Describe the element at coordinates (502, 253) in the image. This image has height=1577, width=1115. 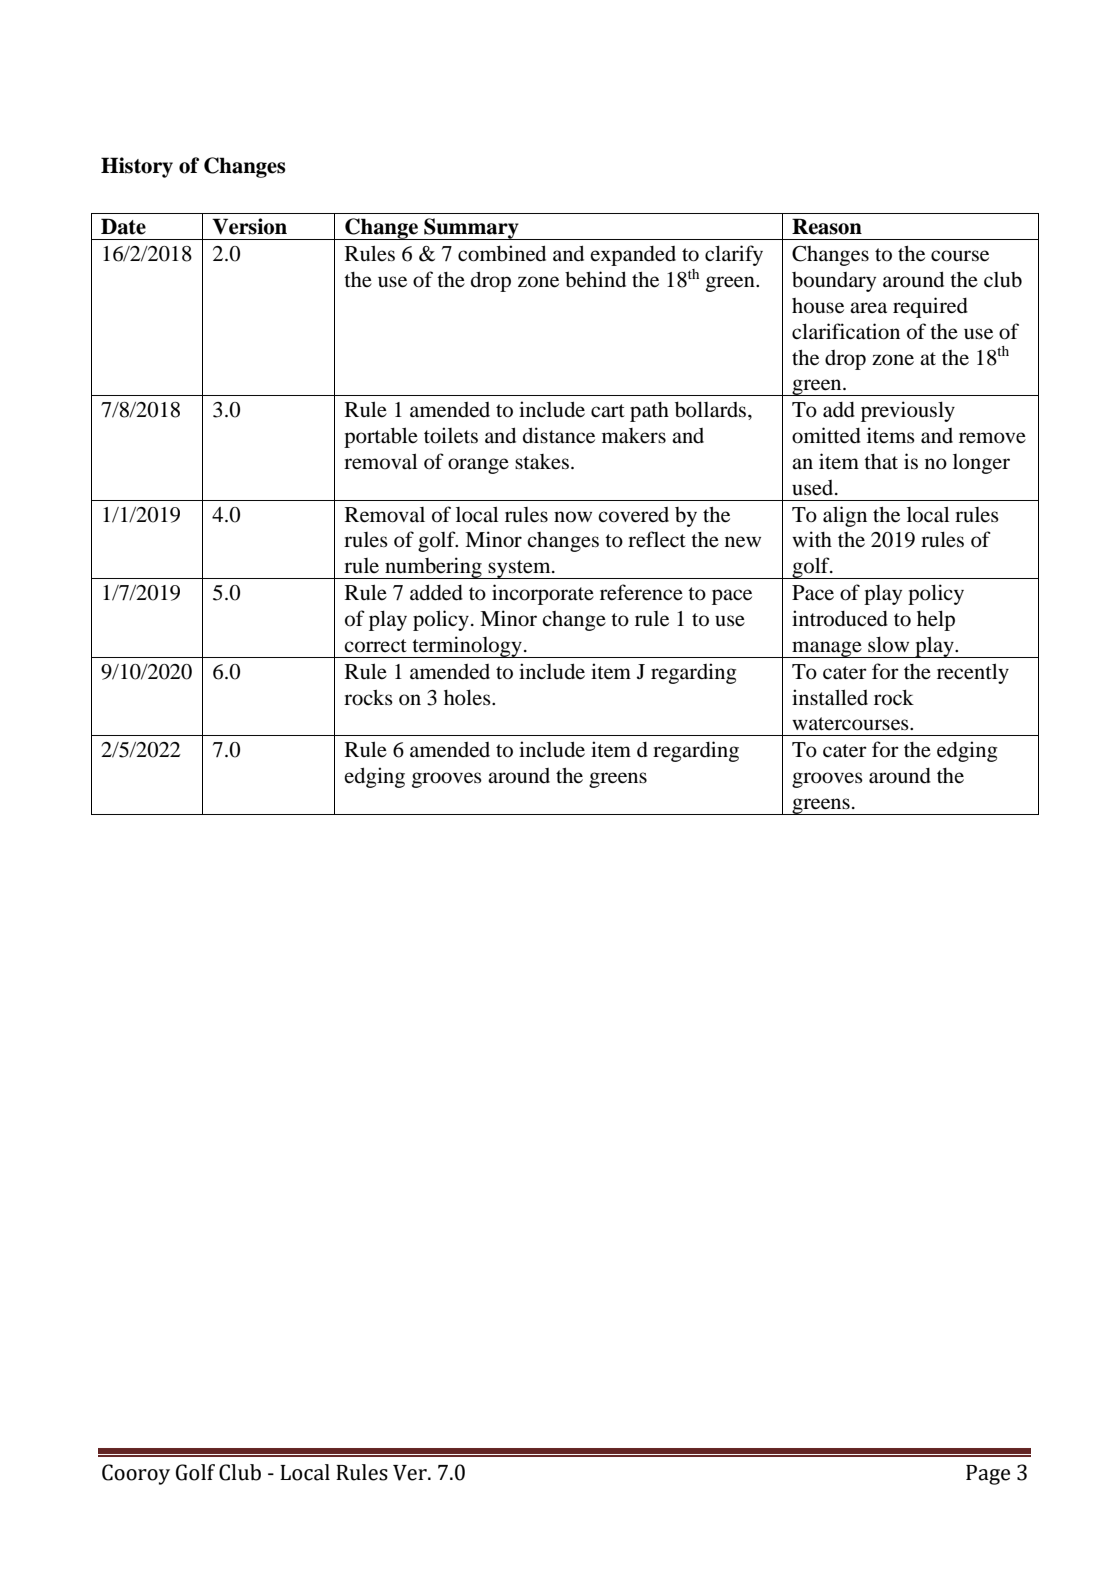
I see `combined` at that location.
